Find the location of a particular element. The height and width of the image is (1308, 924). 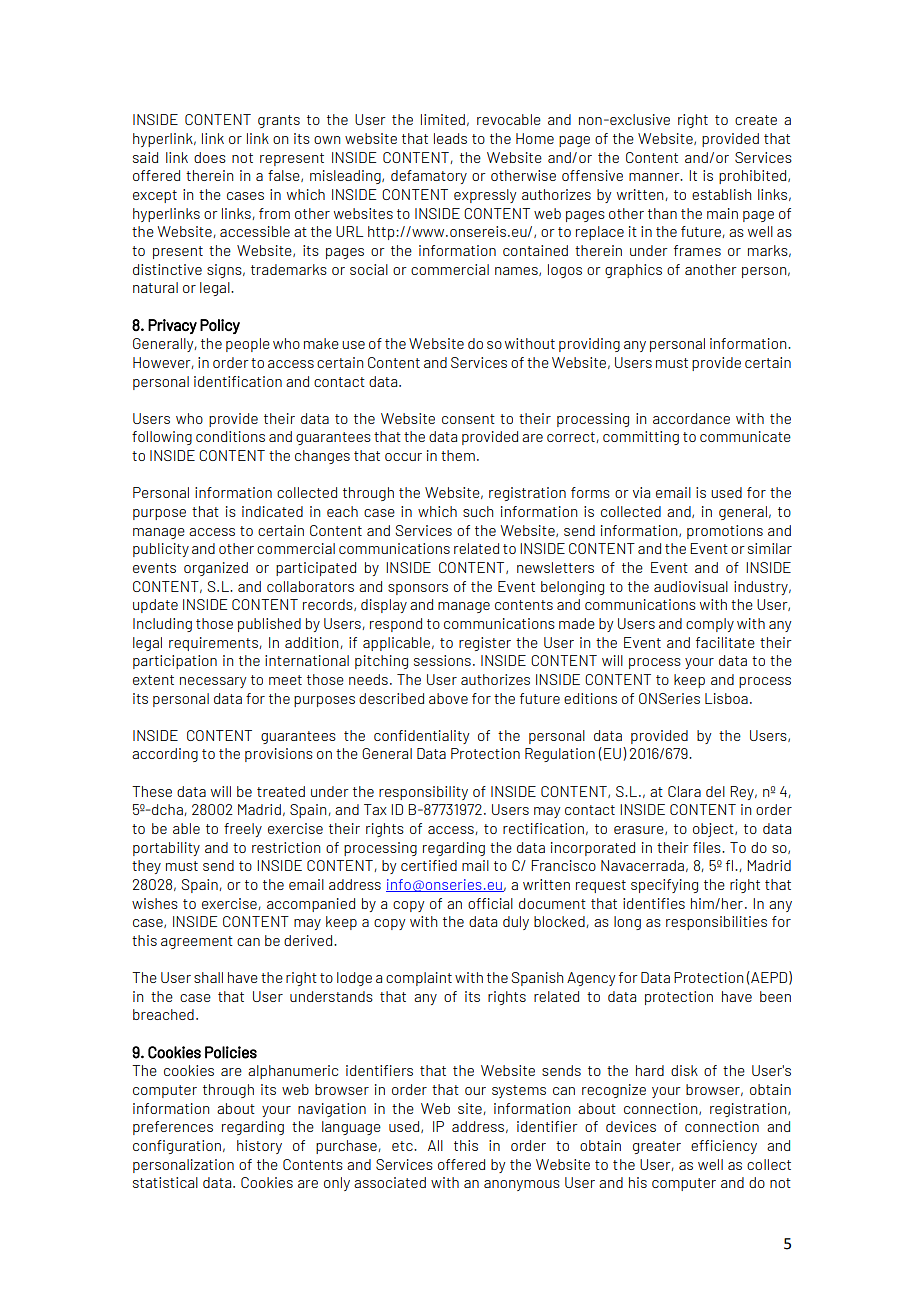

does is located at coordinates (210, 157).
